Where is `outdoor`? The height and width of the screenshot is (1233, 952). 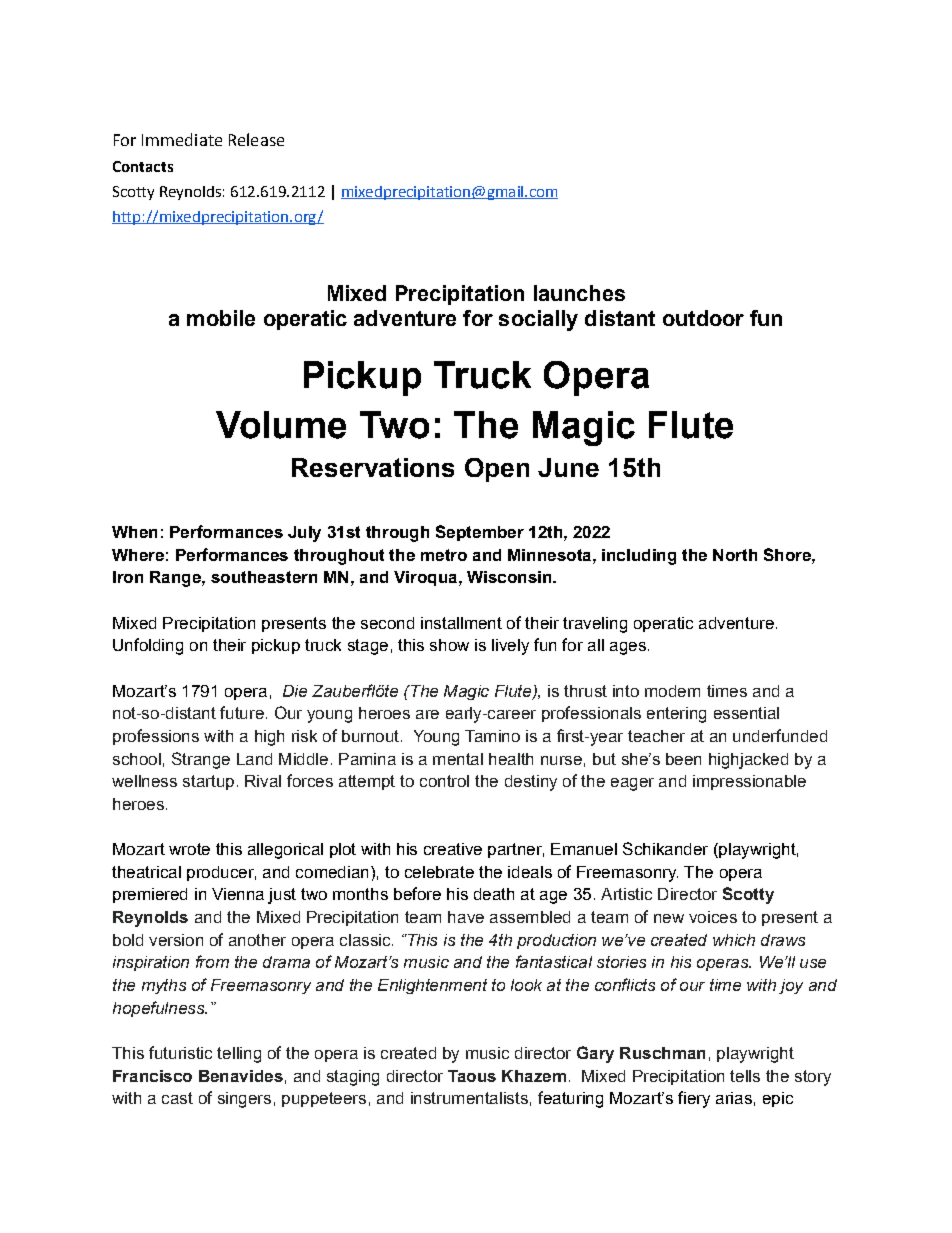 outdoor is located at coordinates (703, 318).
